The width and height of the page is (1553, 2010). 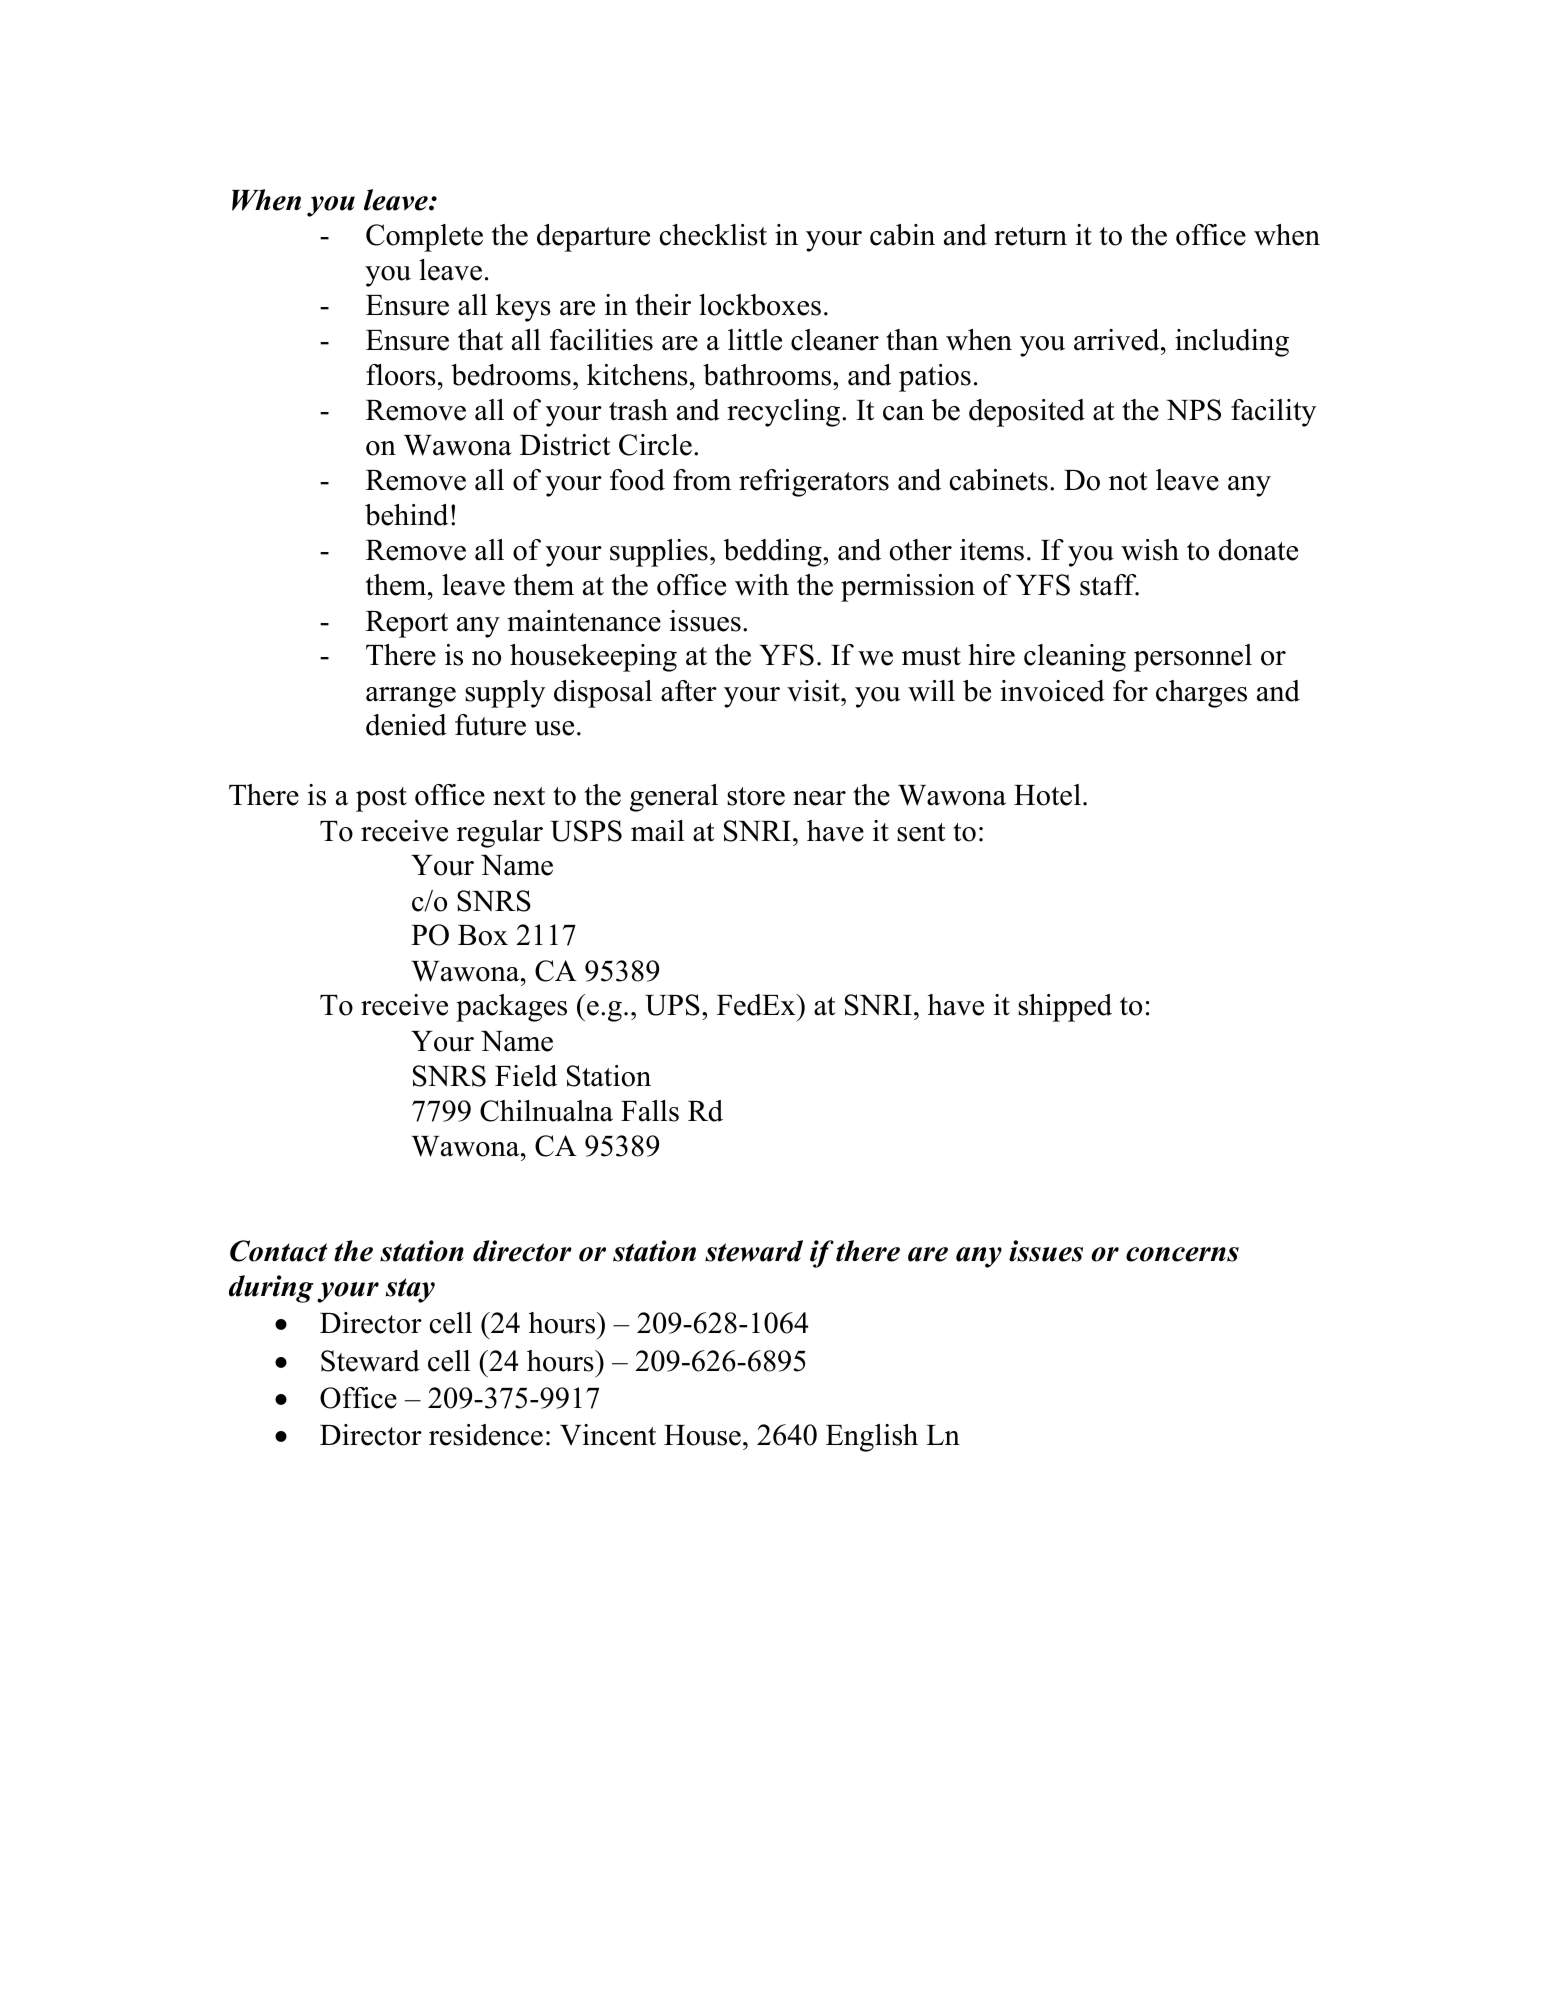 I want to click on checklist, so click(x=713, y=235).
